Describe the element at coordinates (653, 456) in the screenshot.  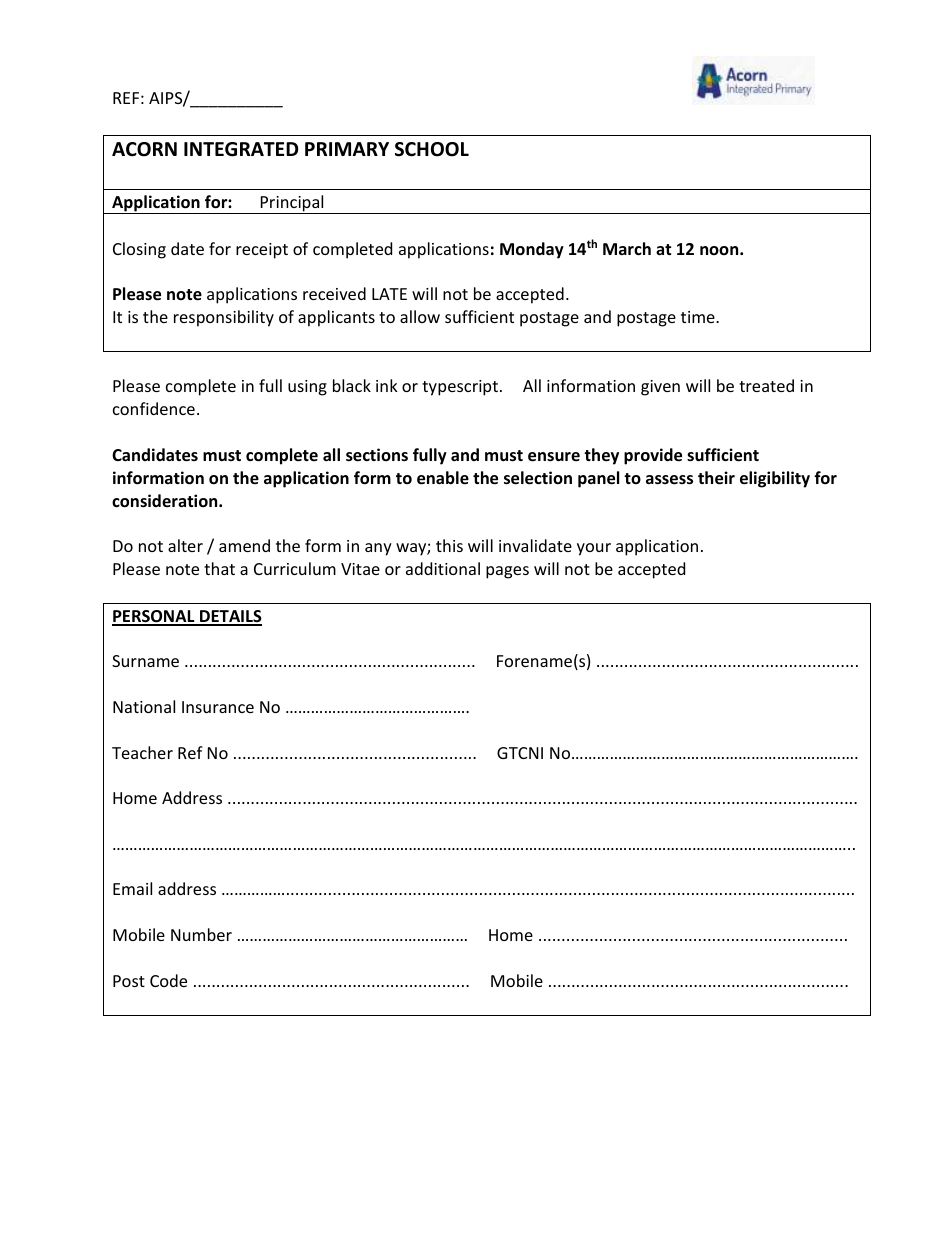
I see `provide` at that location.
